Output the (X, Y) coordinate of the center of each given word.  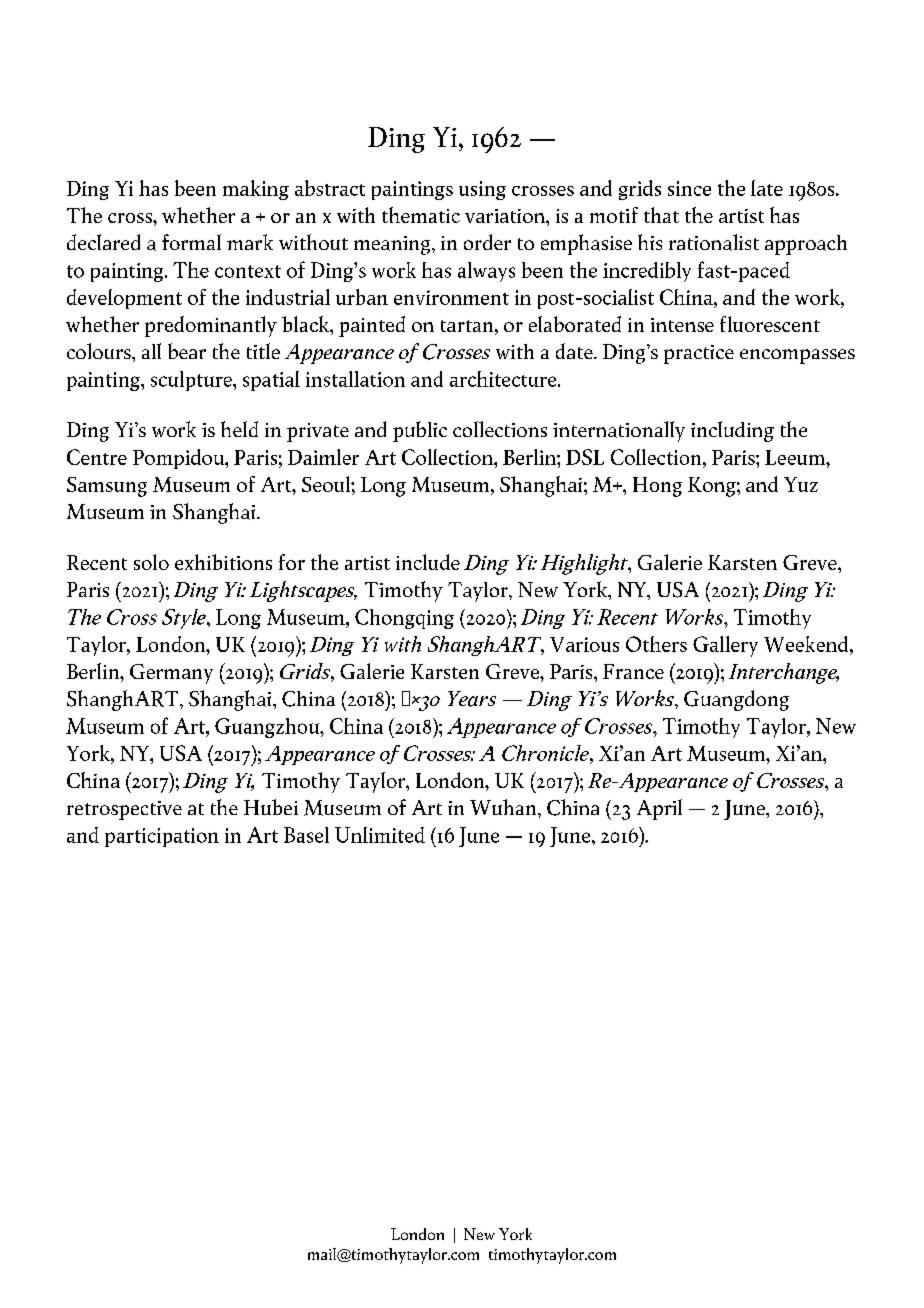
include (428, 562)
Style (185, 619)
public (420, 431)
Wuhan (504, 807)
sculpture (192, 381)
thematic (421, 215)
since (689, 188)
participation (162, 837)
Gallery (725, 646)
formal (191, 242)
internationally (619, 431)
